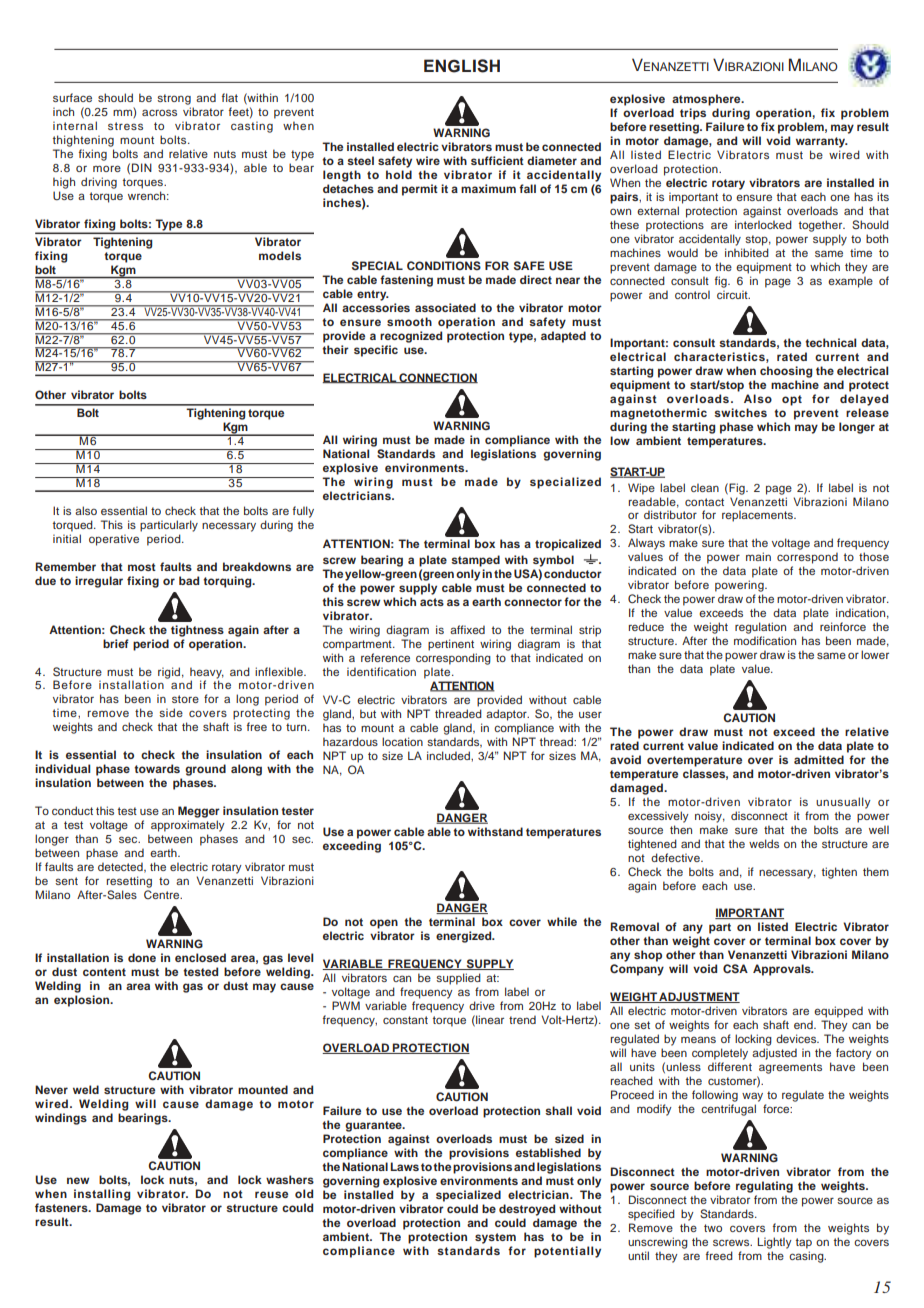 The height and width of the screenshot is (1308, 924). Describe the element at coordinates (822, 142) in the screenshot. I see `warranty` at that location.
